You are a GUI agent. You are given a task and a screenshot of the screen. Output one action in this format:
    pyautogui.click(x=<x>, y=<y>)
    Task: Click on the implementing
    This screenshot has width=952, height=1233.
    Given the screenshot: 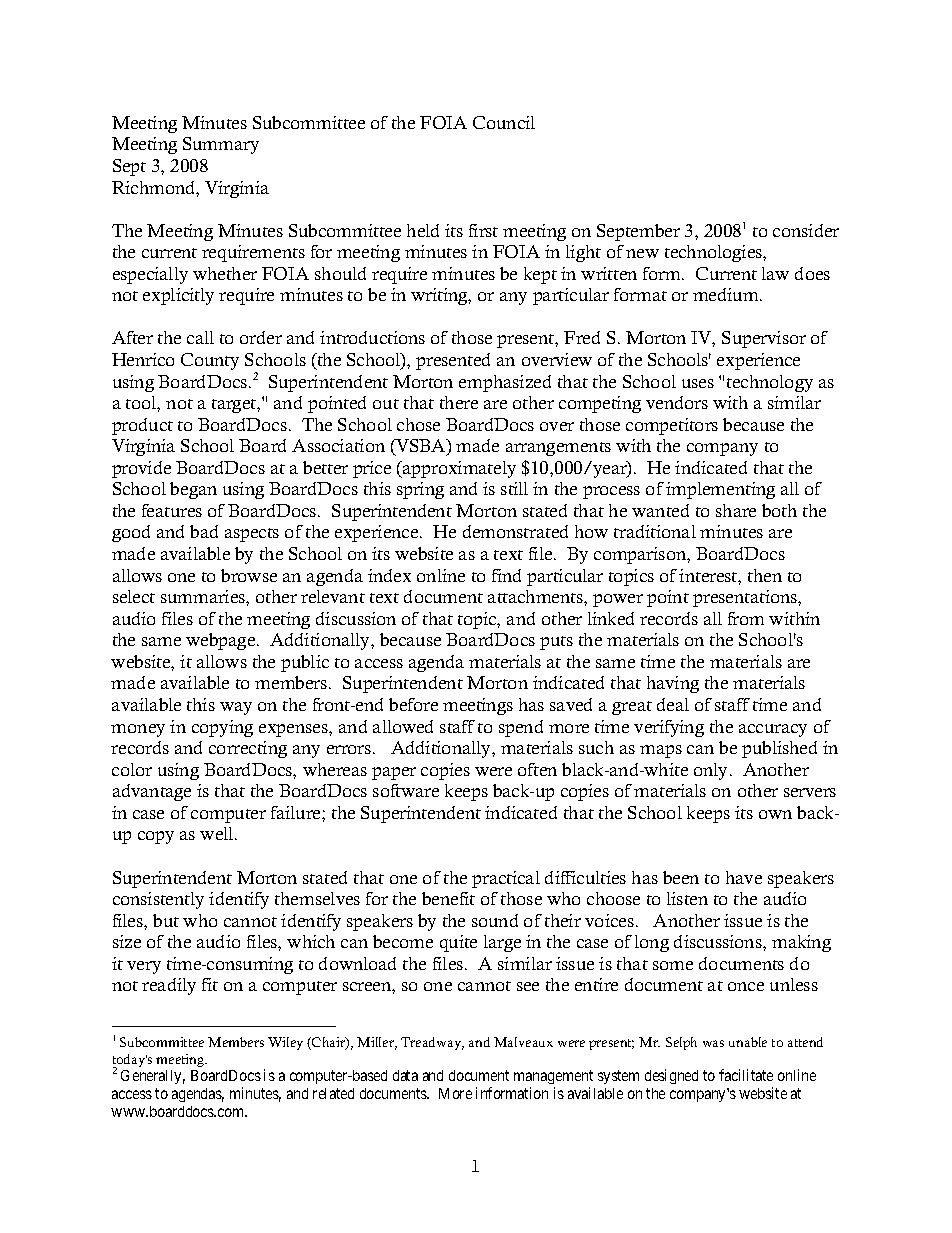 What is the action you would take?
    pyautogui.click(x=720, y=490)
